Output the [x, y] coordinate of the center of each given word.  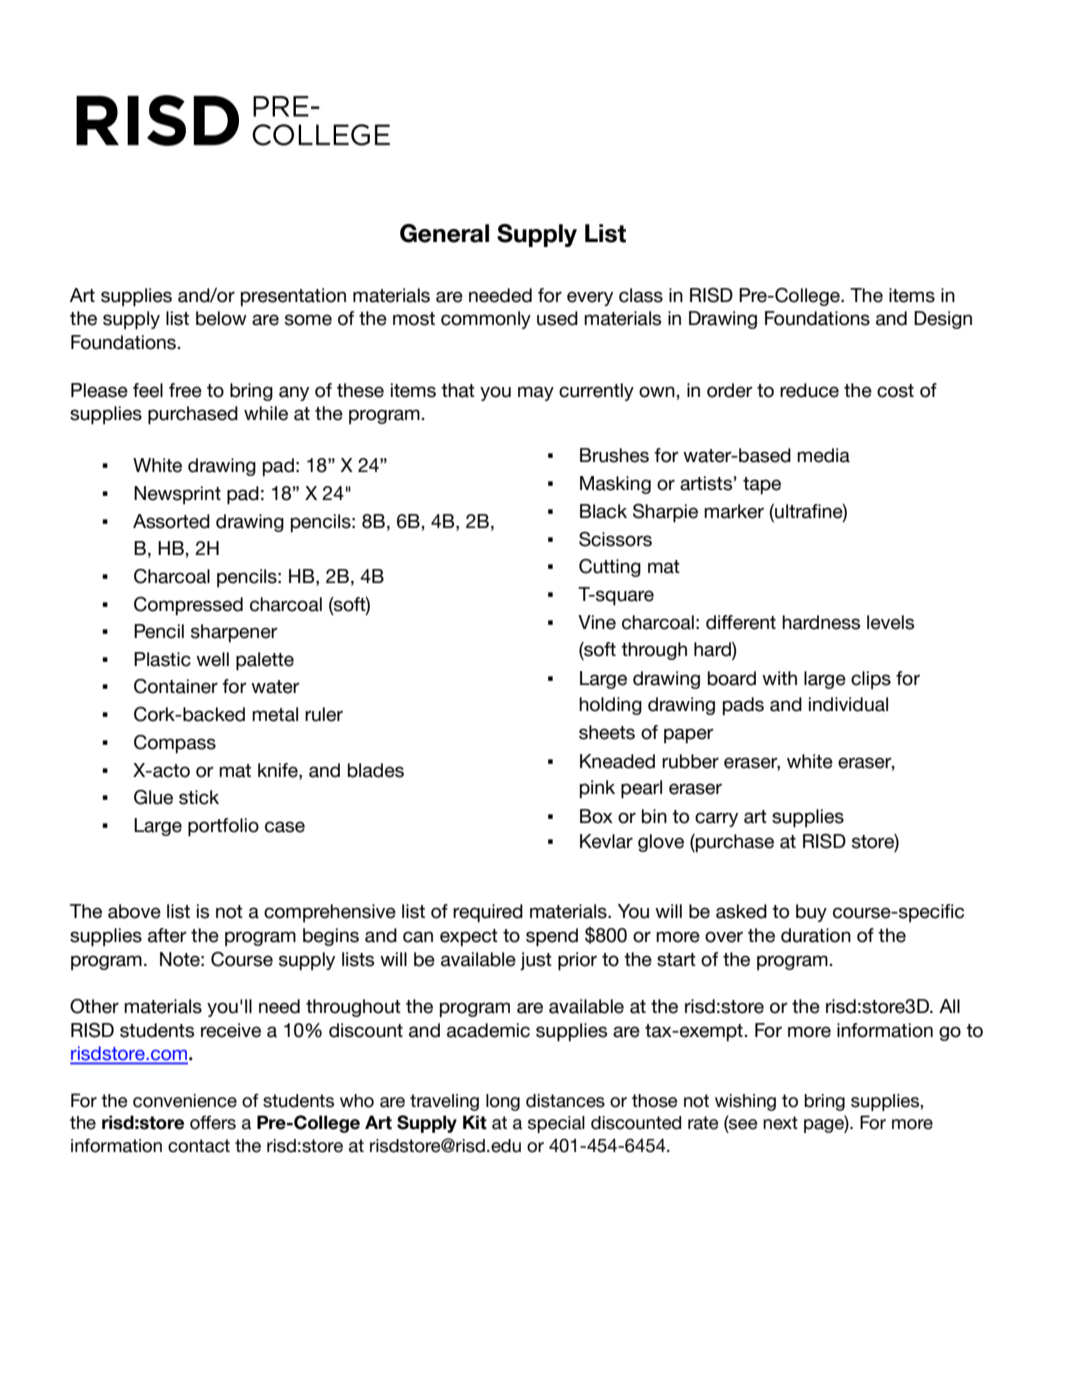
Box [596, 816]
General [444, 233]
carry [716, 819]
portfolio [223, 827]
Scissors [615, 539]
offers [213, 1122]
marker [734, 511]
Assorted [171, 521]
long [503, 1102]
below [221, 318]
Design [943, 320]
